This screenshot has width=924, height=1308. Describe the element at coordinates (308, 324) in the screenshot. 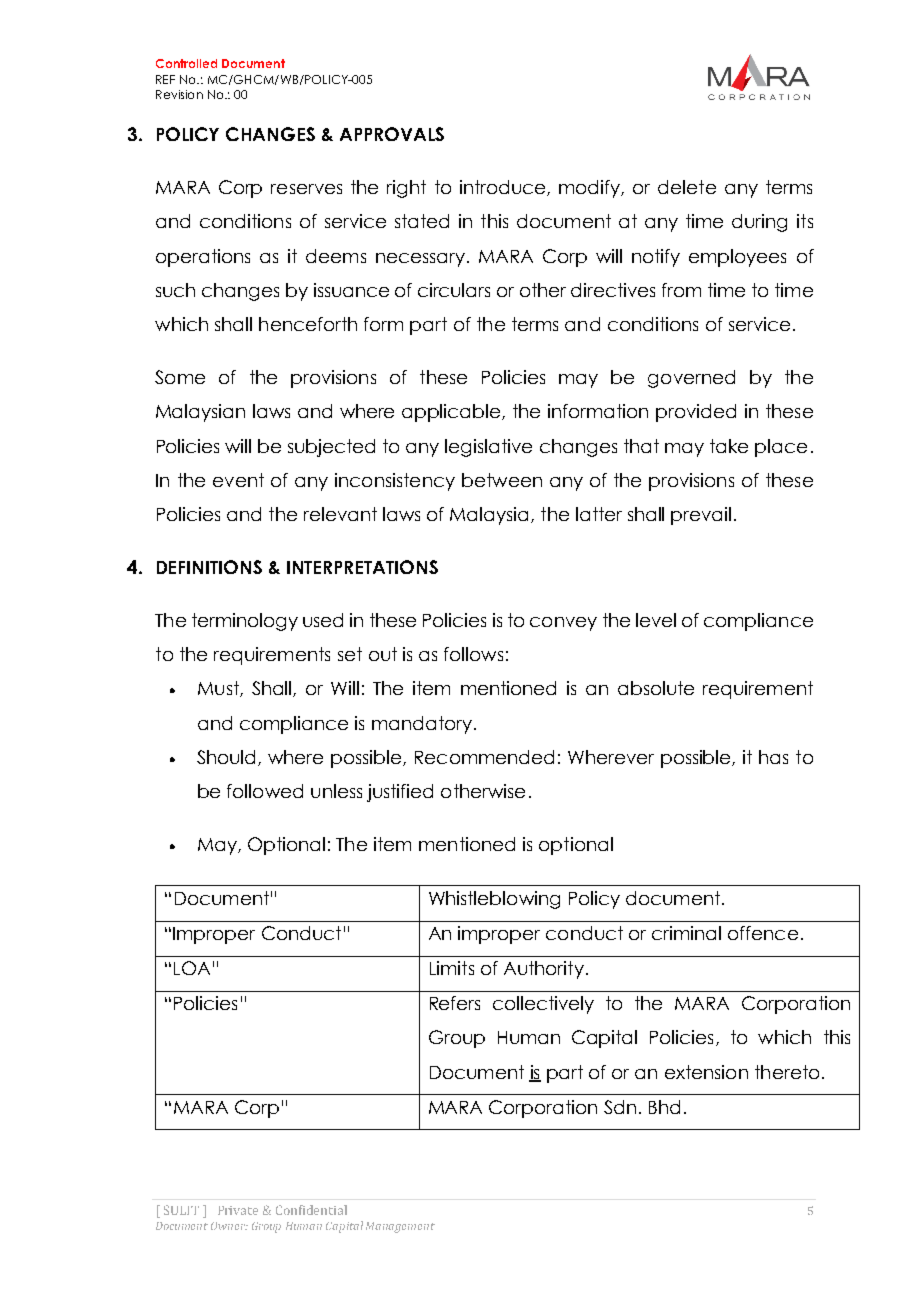

I see `henceforth` at that location.
